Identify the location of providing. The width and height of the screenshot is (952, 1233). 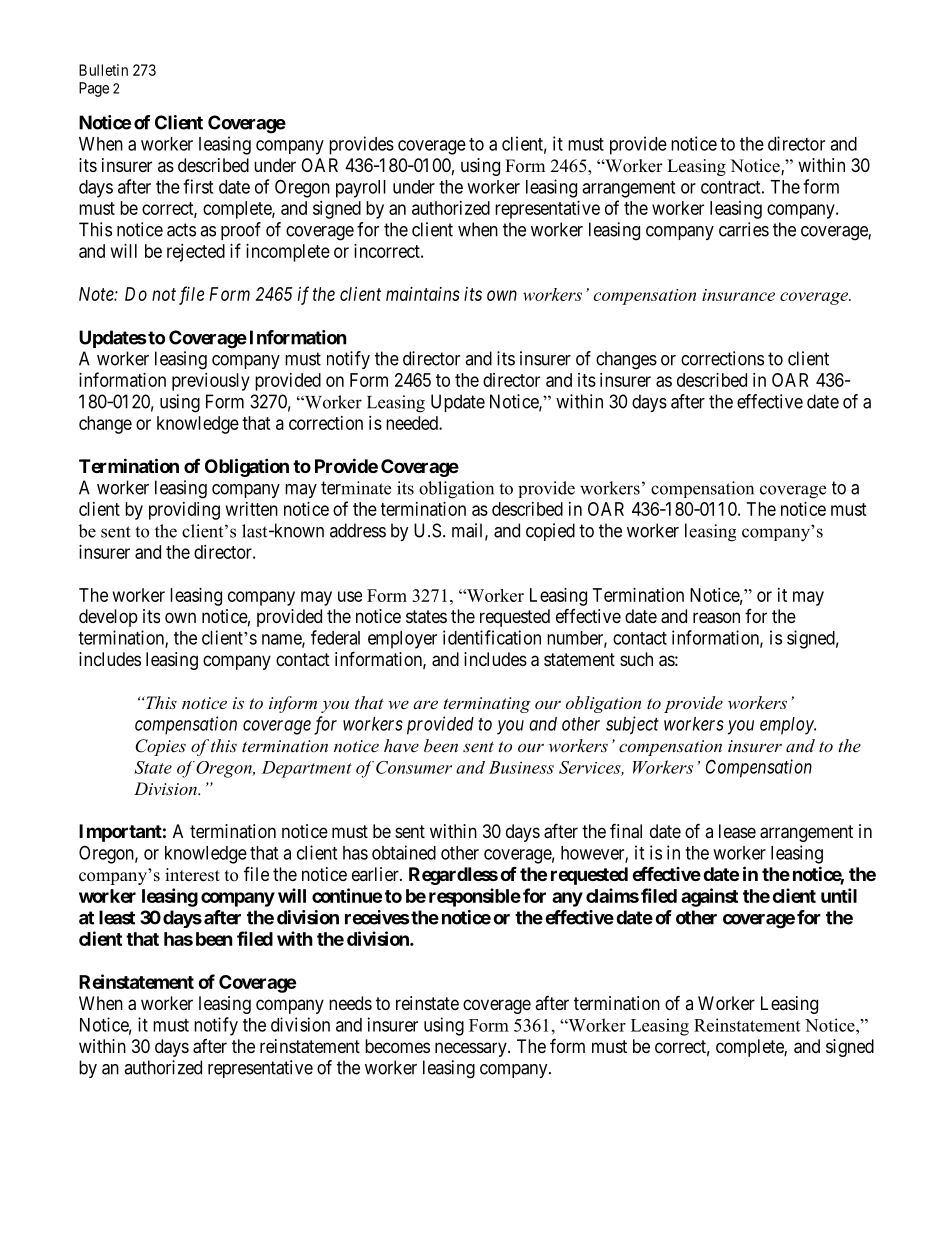
(184, 511).
